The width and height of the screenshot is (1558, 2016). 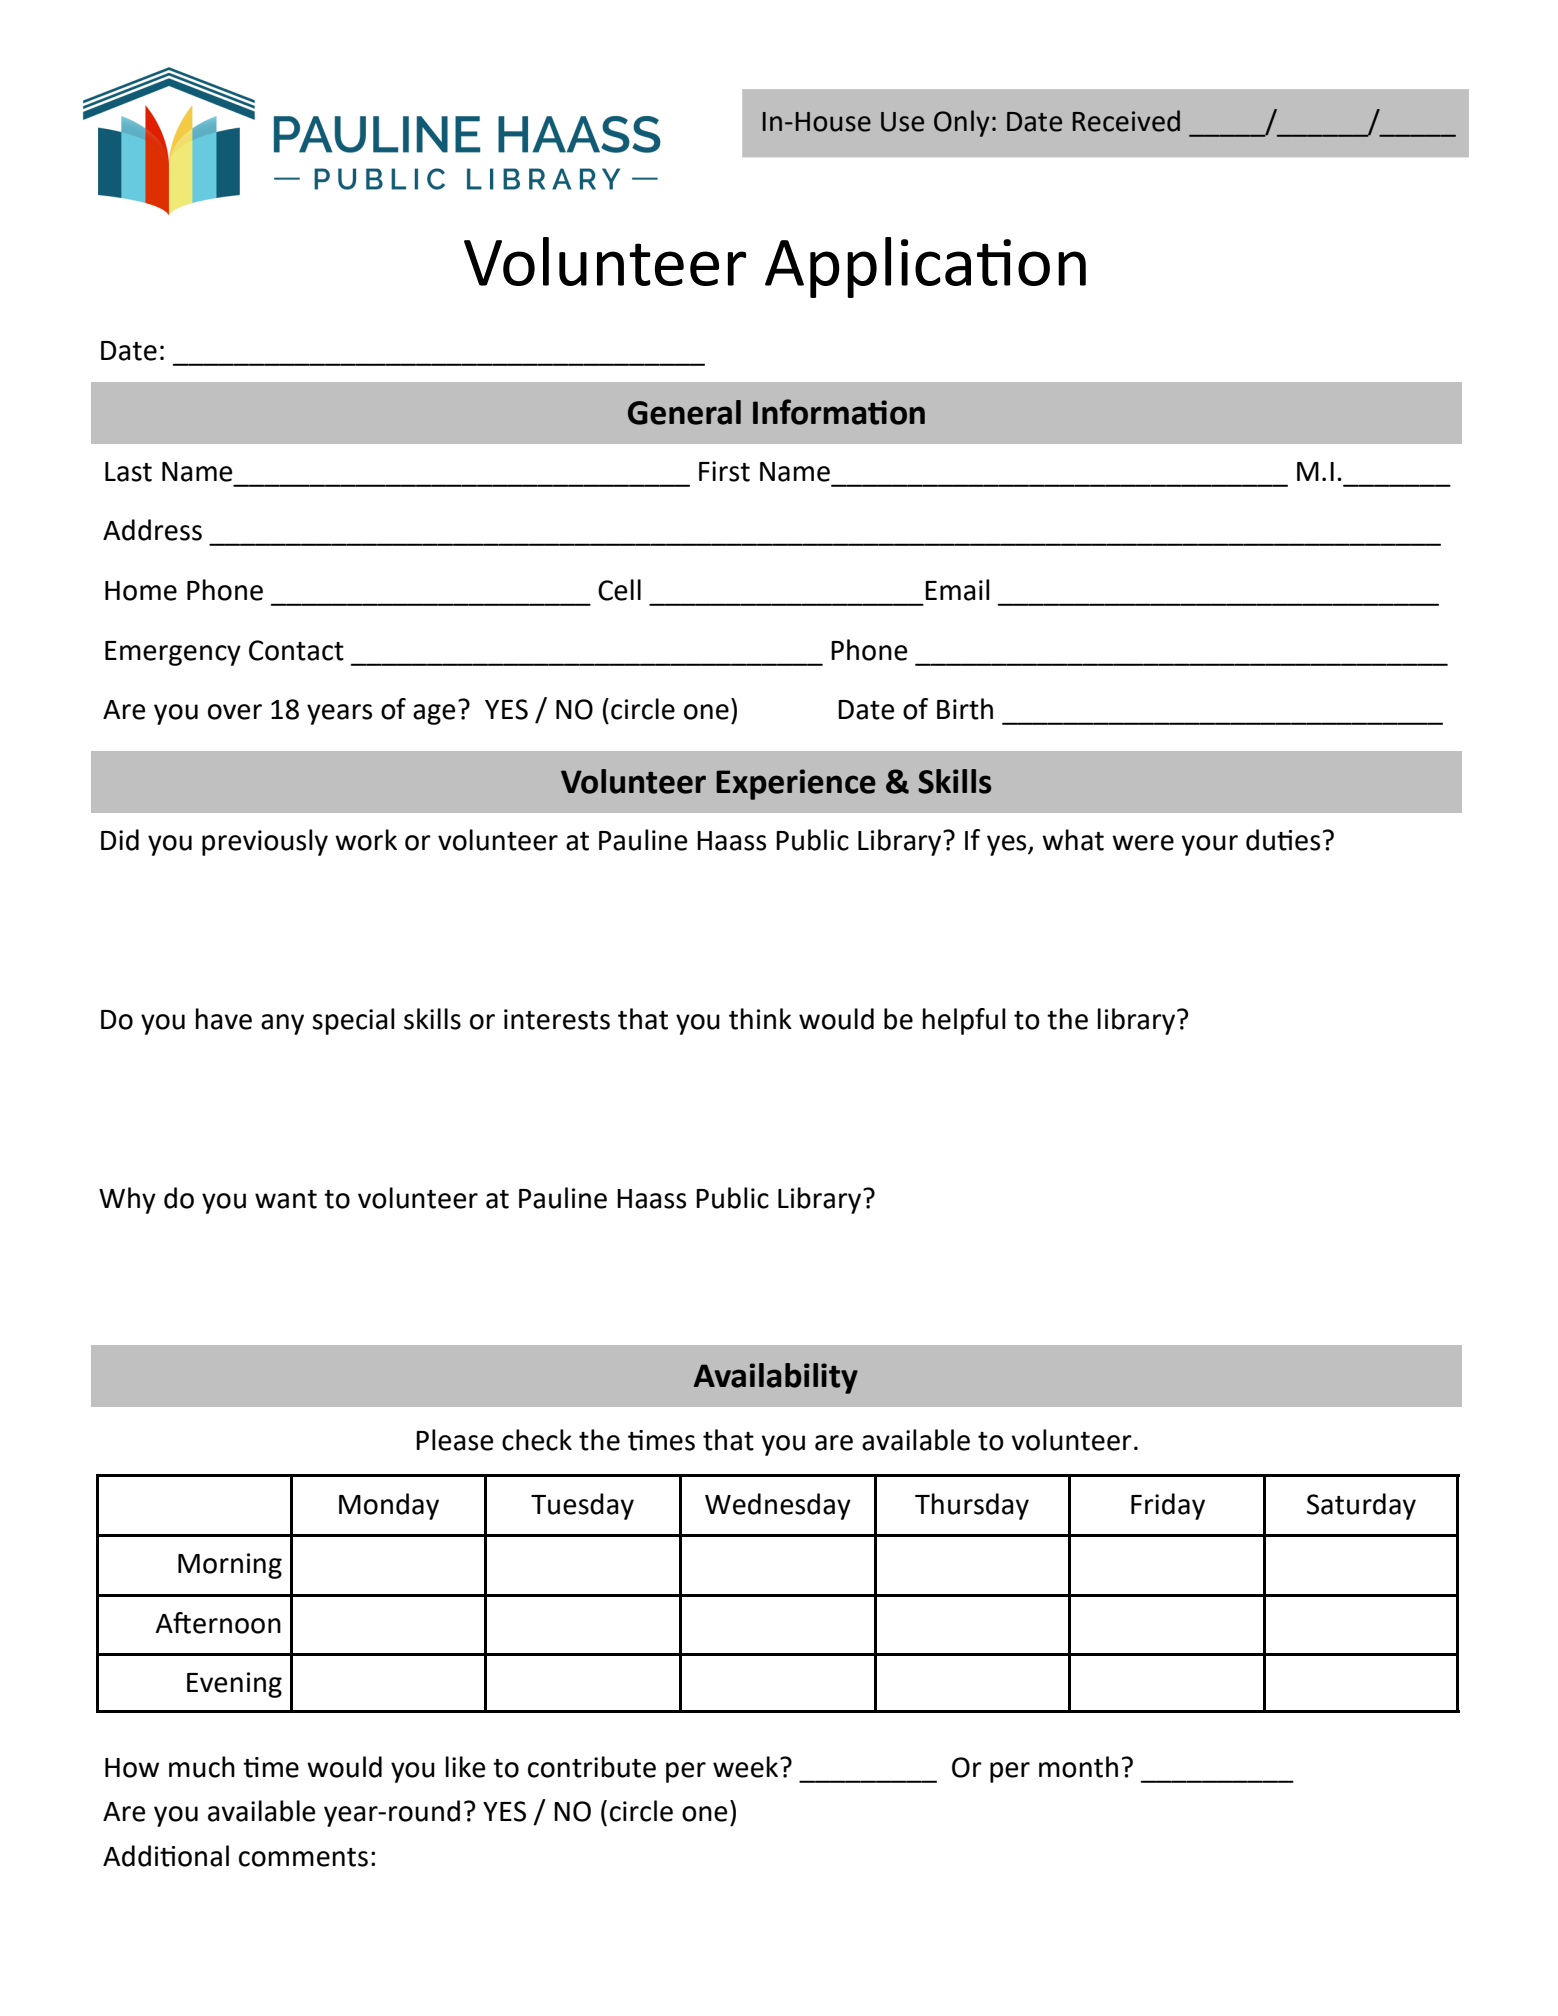 I want to click on think, so click(x=760, y=1019).
